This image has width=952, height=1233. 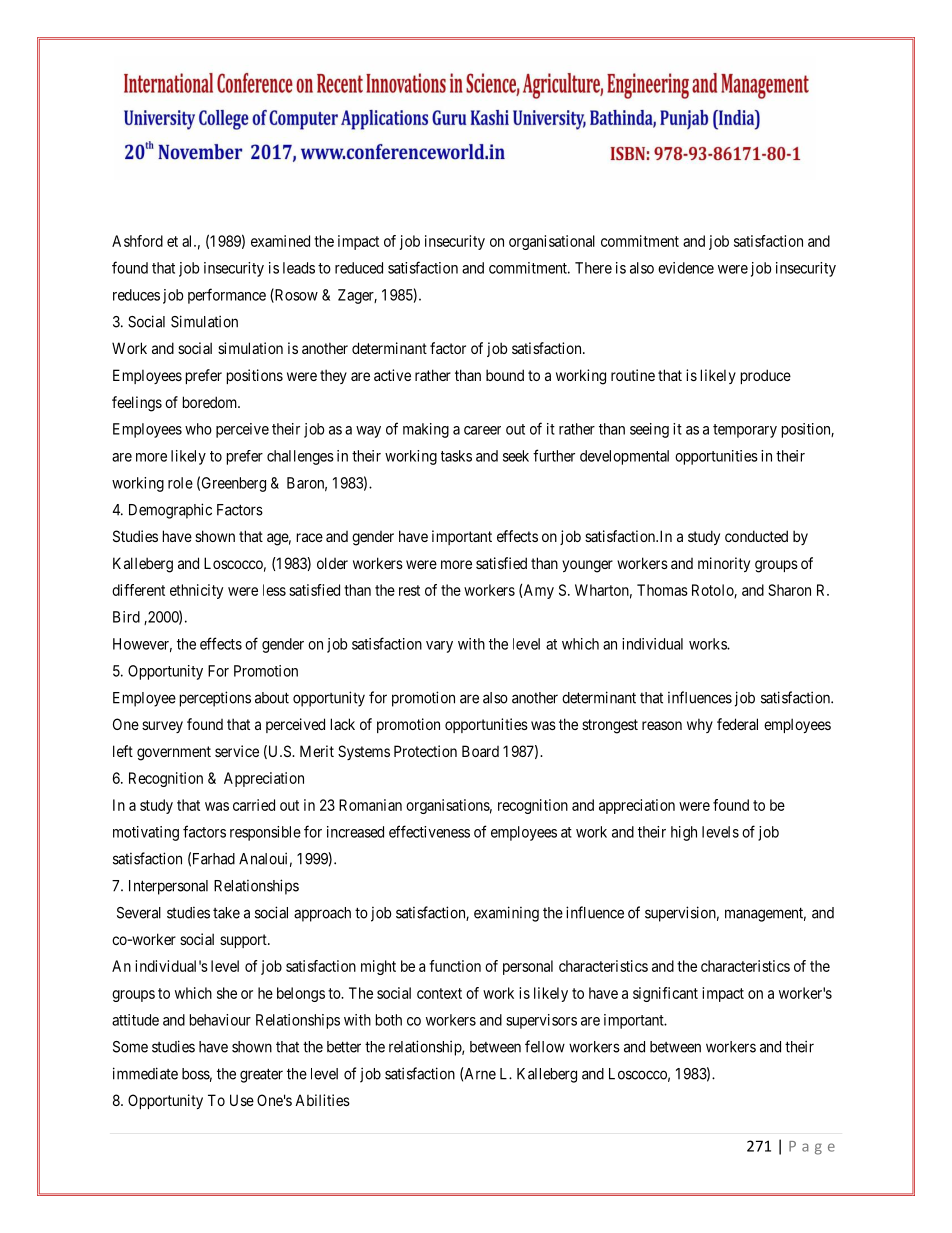 What do you see at coordinates (242, 1100) in the image?
I see `Use` at bounding box center [242, 1100].
